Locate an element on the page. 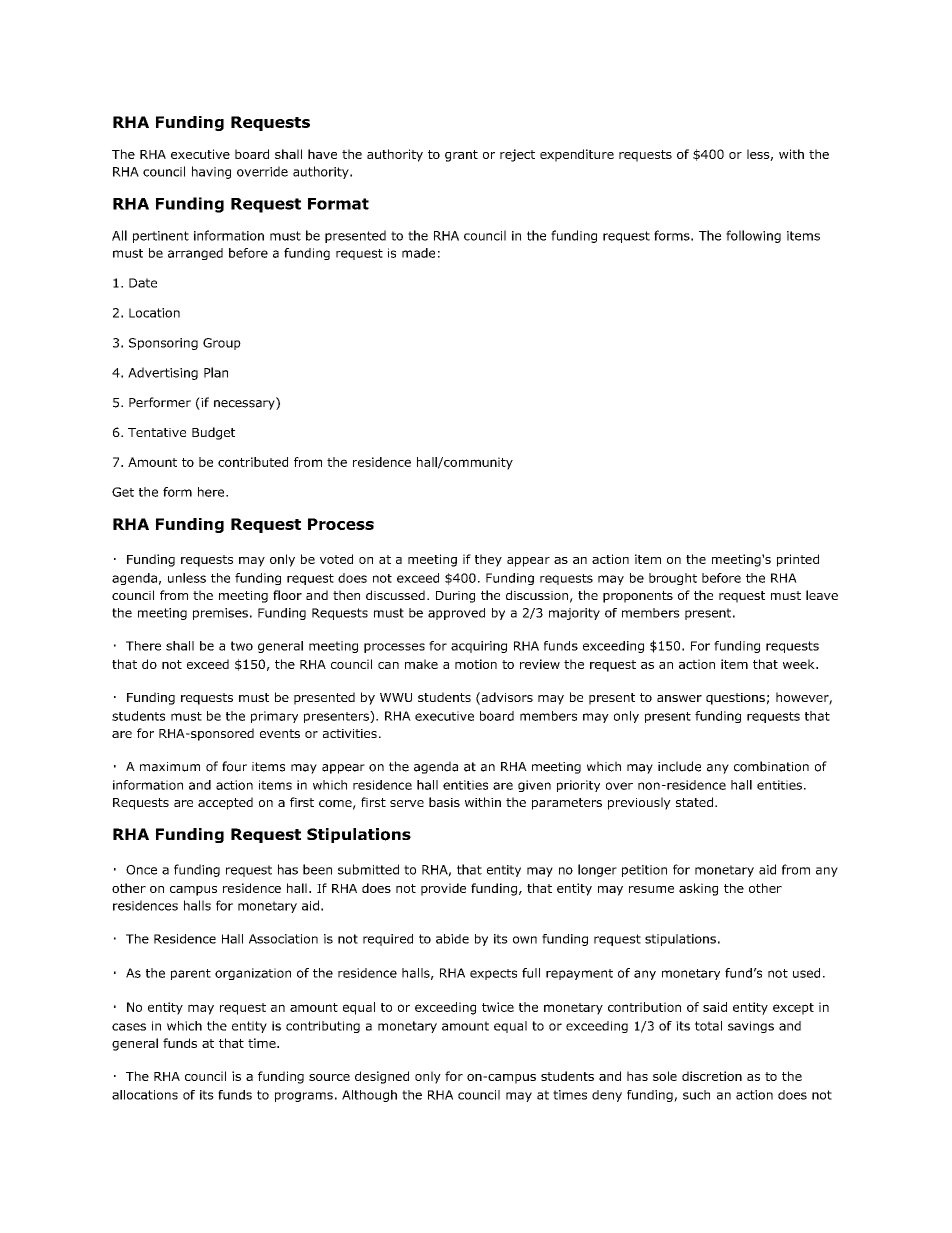  Plan is located at coordinates (216, 372).
